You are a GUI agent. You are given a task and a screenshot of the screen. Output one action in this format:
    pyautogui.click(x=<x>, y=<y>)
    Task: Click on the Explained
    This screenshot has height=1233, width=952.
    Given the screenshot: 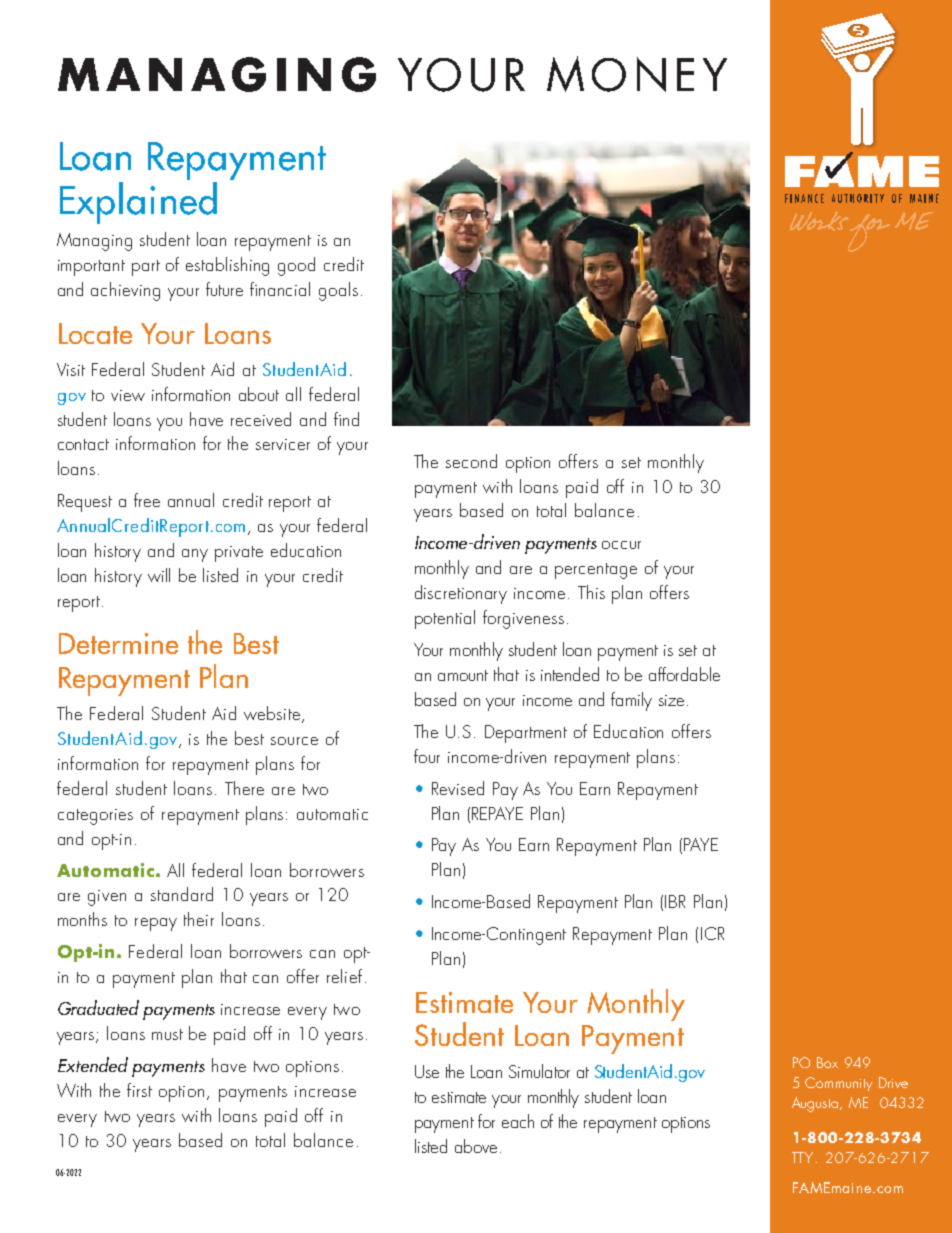 What is the action you would take?
    pyautogui.click(x=138, y=201)
